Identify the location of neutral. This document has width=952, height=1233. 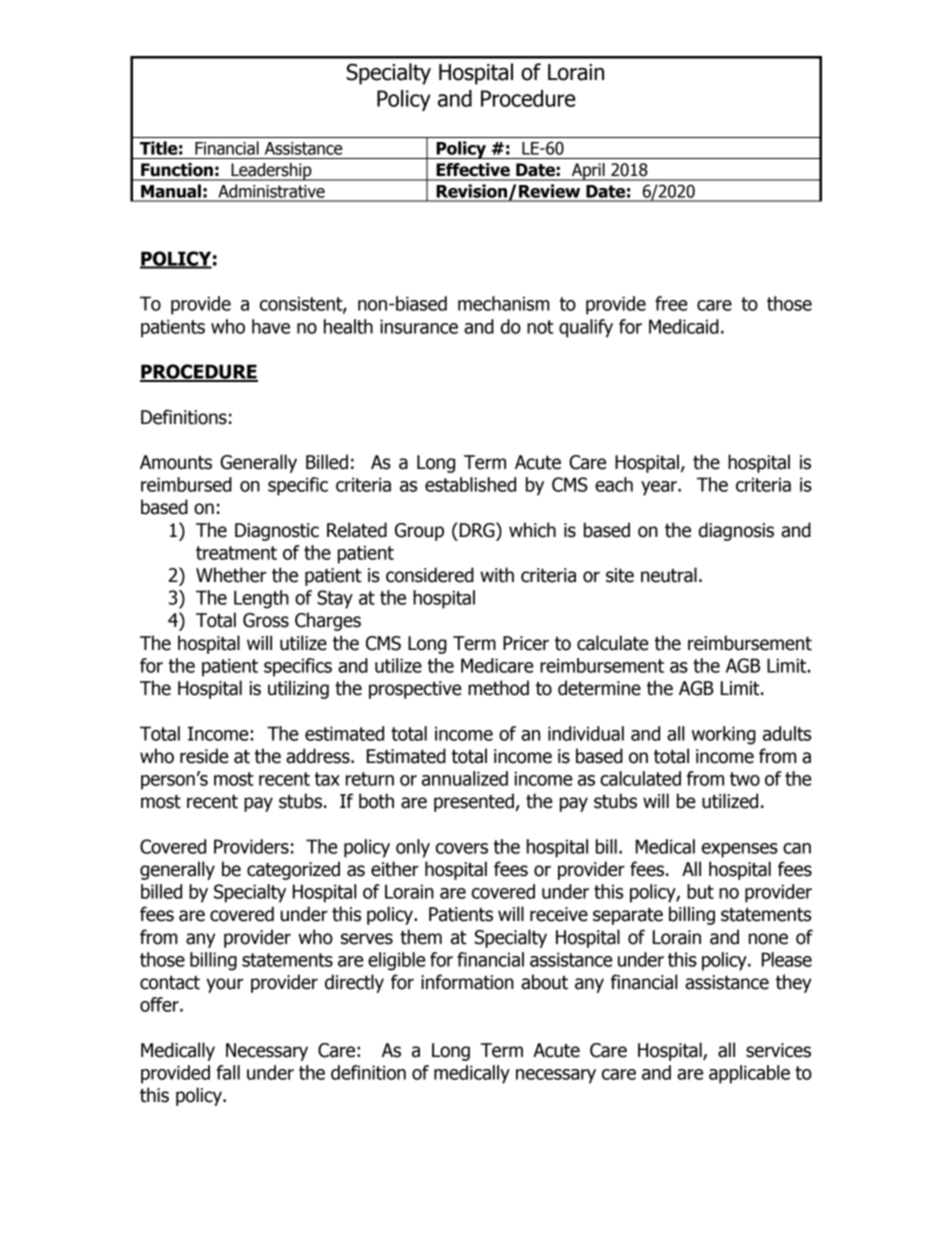
(669, 575).
